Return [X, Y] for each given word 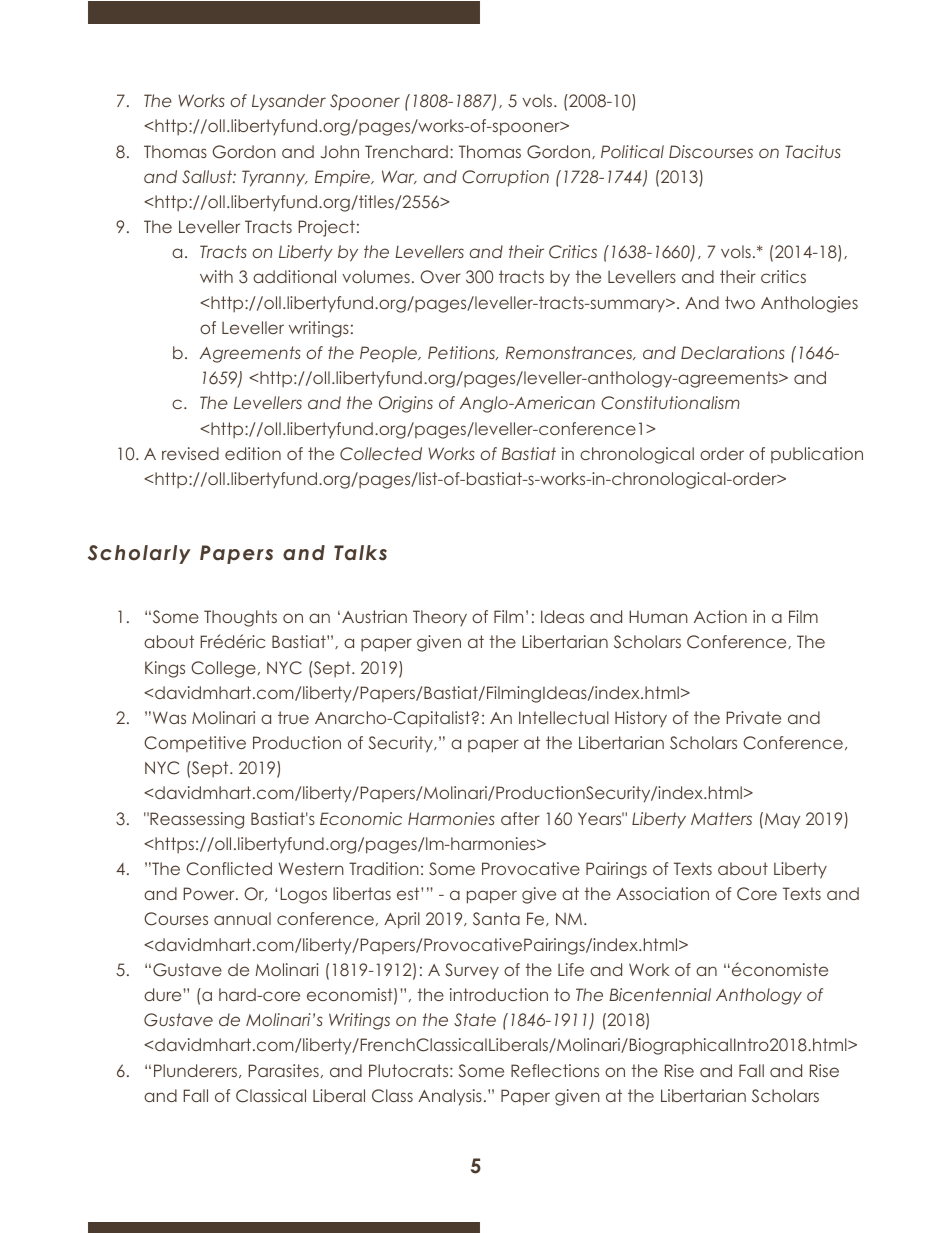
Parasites [283, 1070]
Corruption [505, 178]
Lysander [289, 102]
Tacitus [812, 151]
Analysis [450, 1097]
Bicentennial [660, 994]
